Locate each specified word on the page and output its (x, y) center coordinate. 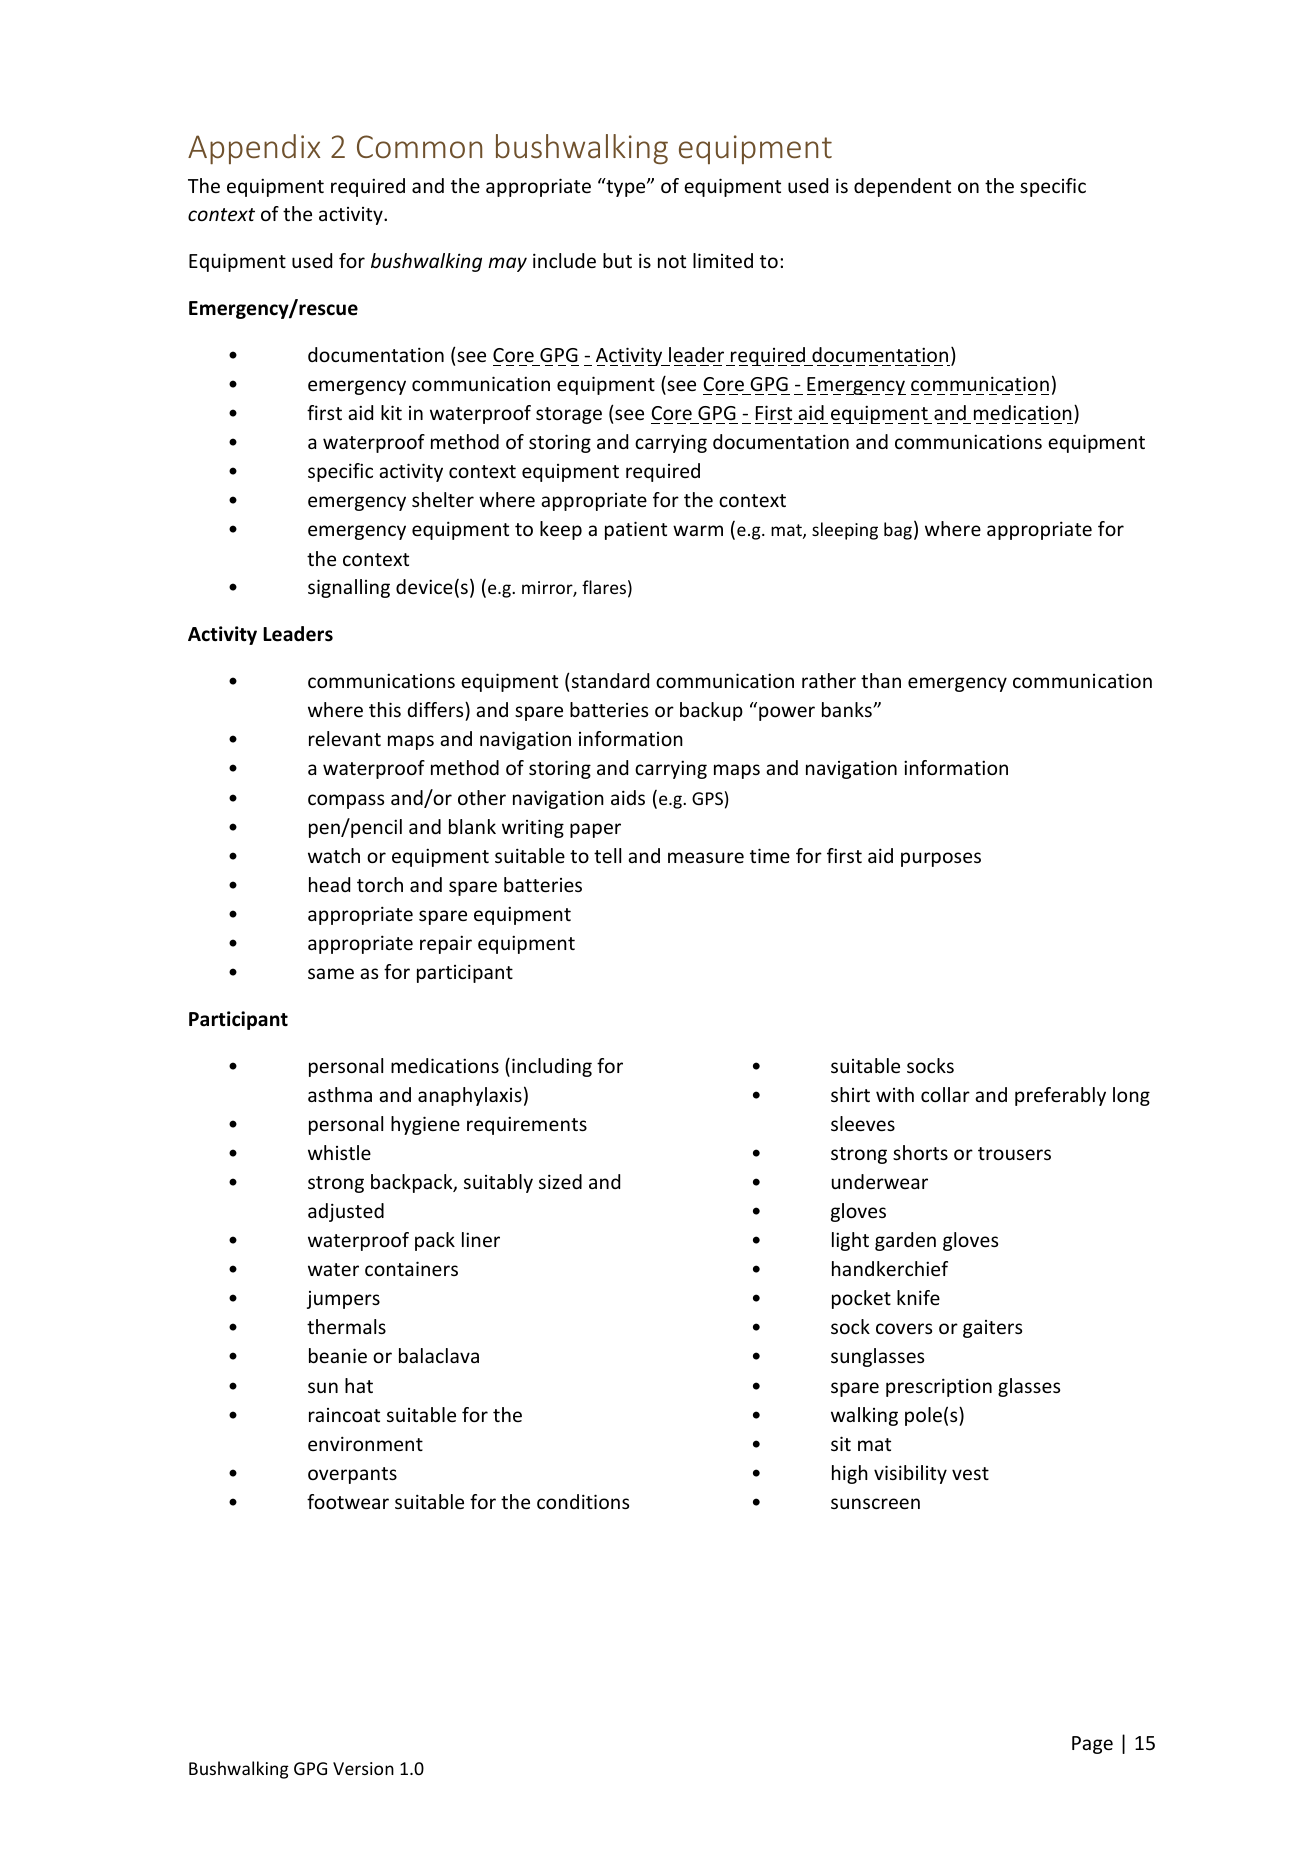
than (881, 680)
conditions (583, 1501)
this (385, 709)
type (626, 187)
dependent (902, 187)
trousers (1014, 1153)
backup (711, 711)
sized (560, 1181)
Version (363, 1768)
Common (419, 146)
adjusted (346, 1212)
